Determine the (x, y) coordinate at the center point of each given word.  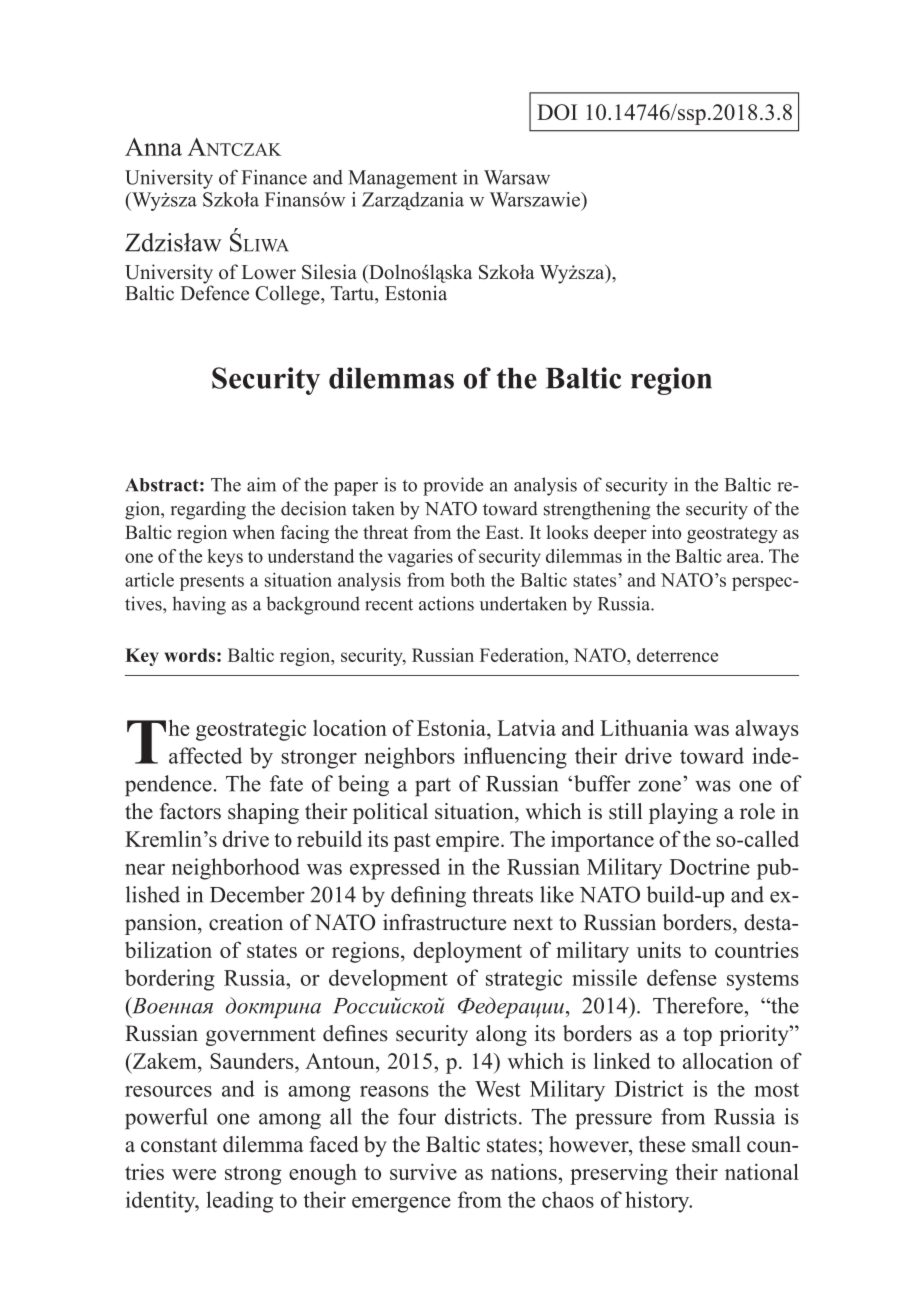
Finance (274, 177)
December (257, 894)
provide (453, 486)
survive (423, 1171)
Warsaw (517, 177)
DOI (557, 112)
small (716, 1144)
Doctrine (710, 866)
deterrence (677, 655)
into (666, 532)
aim (261, 484)
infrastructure (444, 922)
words (189, 655)
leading (239, 1202)
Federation (523, 655)
